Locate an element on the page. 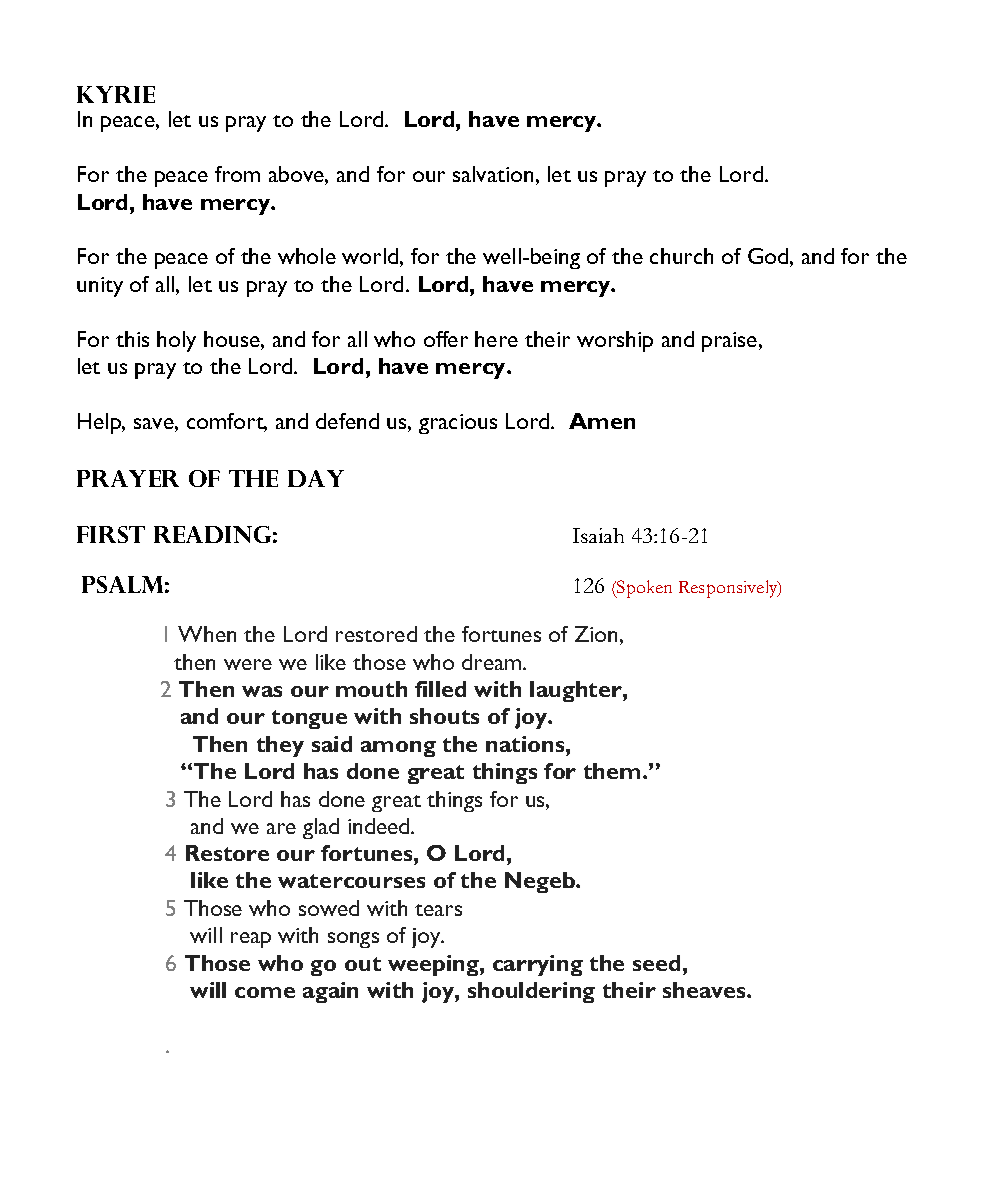 The width and height of the document is (991, 1204). salvation is located at coordinates (493, 174).
